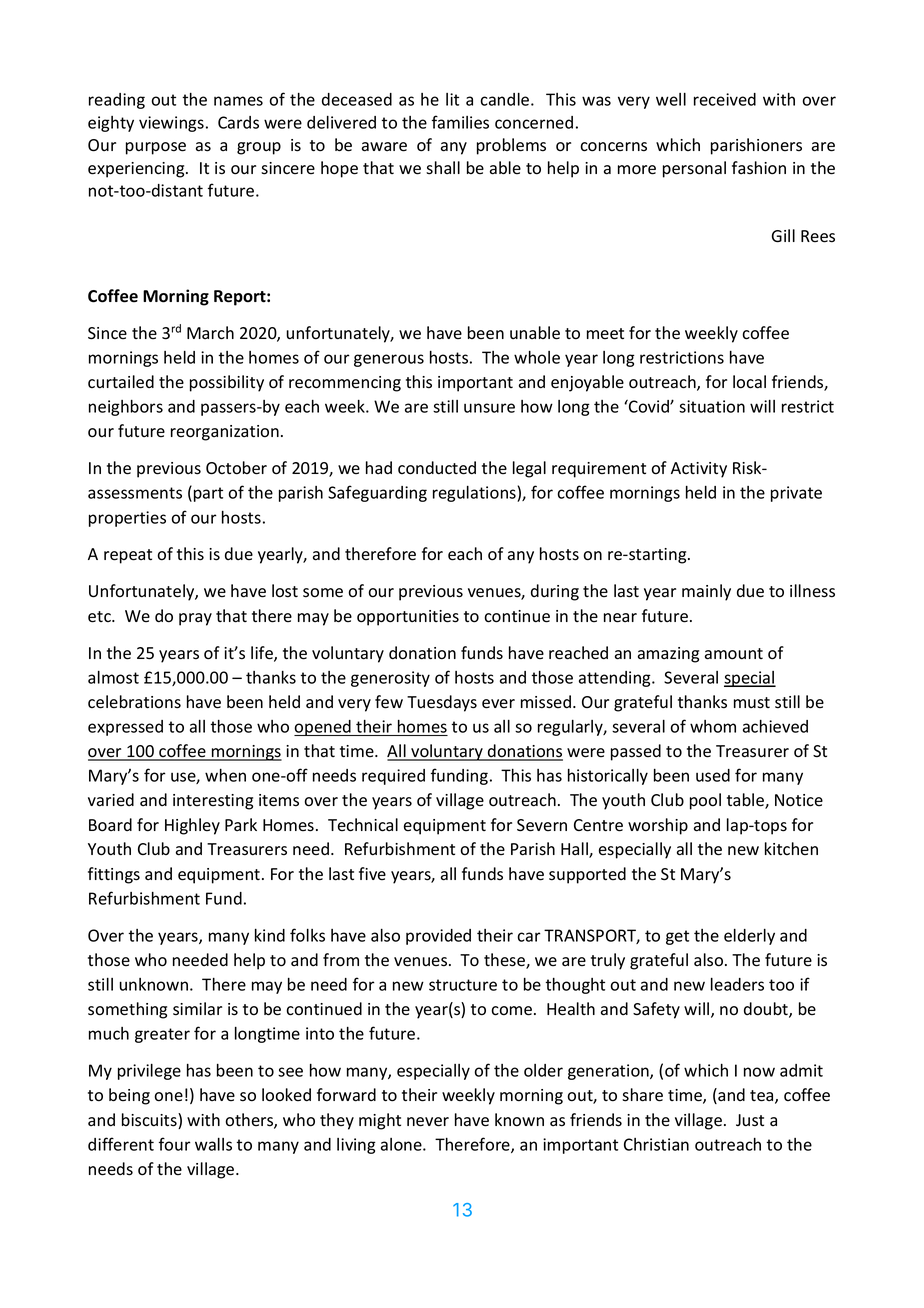 The height and width of the screenshot is (1308, 924). Describe the element at coordinates (734, 654) in the screenshot. I see `amount` at that location.
